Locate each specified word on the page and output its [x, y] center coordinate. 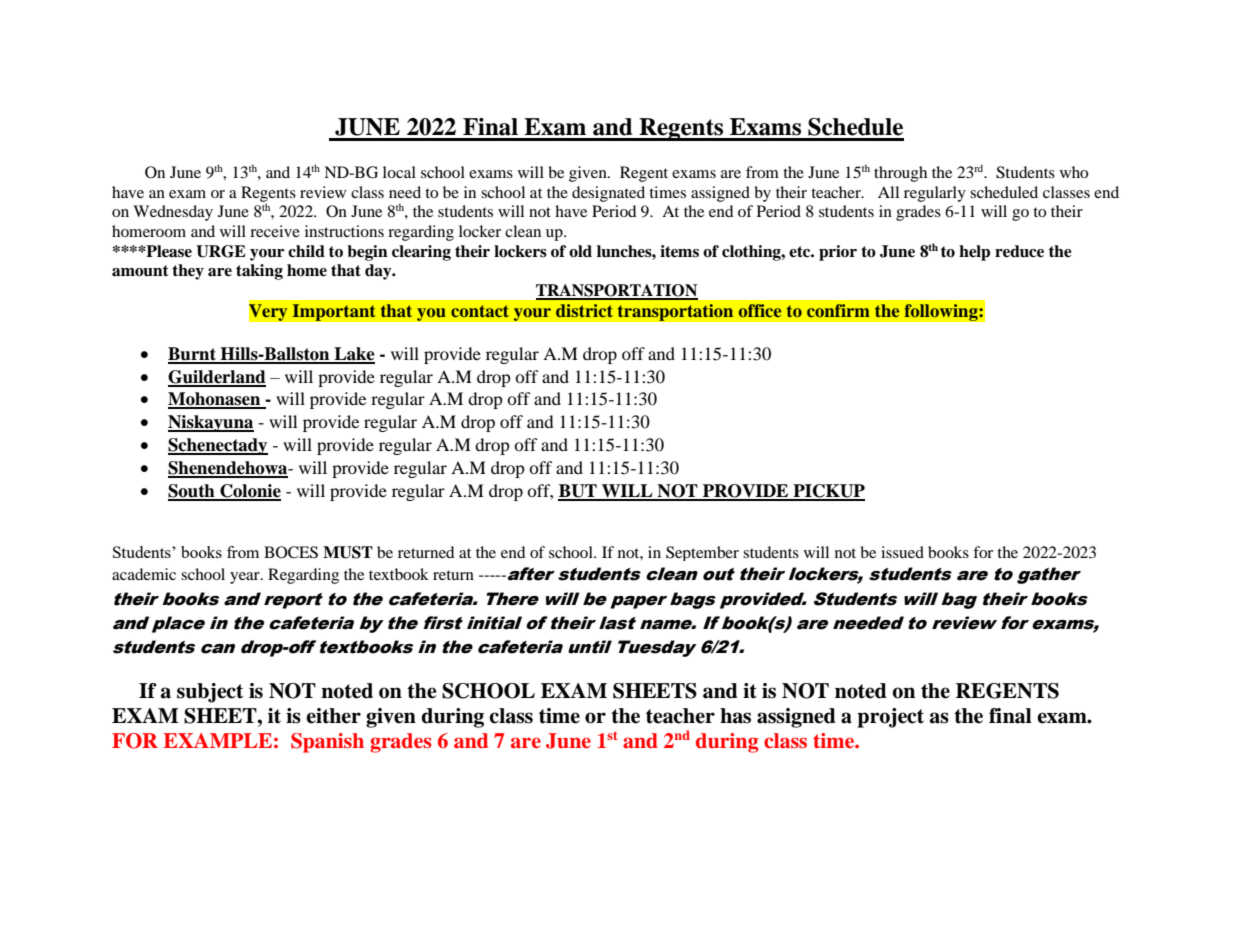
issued [902, 552]
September [702, 553]
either [333, 716]
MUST [348, 552]
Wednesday [173, 213]
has [735, 716]
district [584, 310]
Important [334, 312]
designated [608, 194]
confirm [838, 310]
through [900, 174]
